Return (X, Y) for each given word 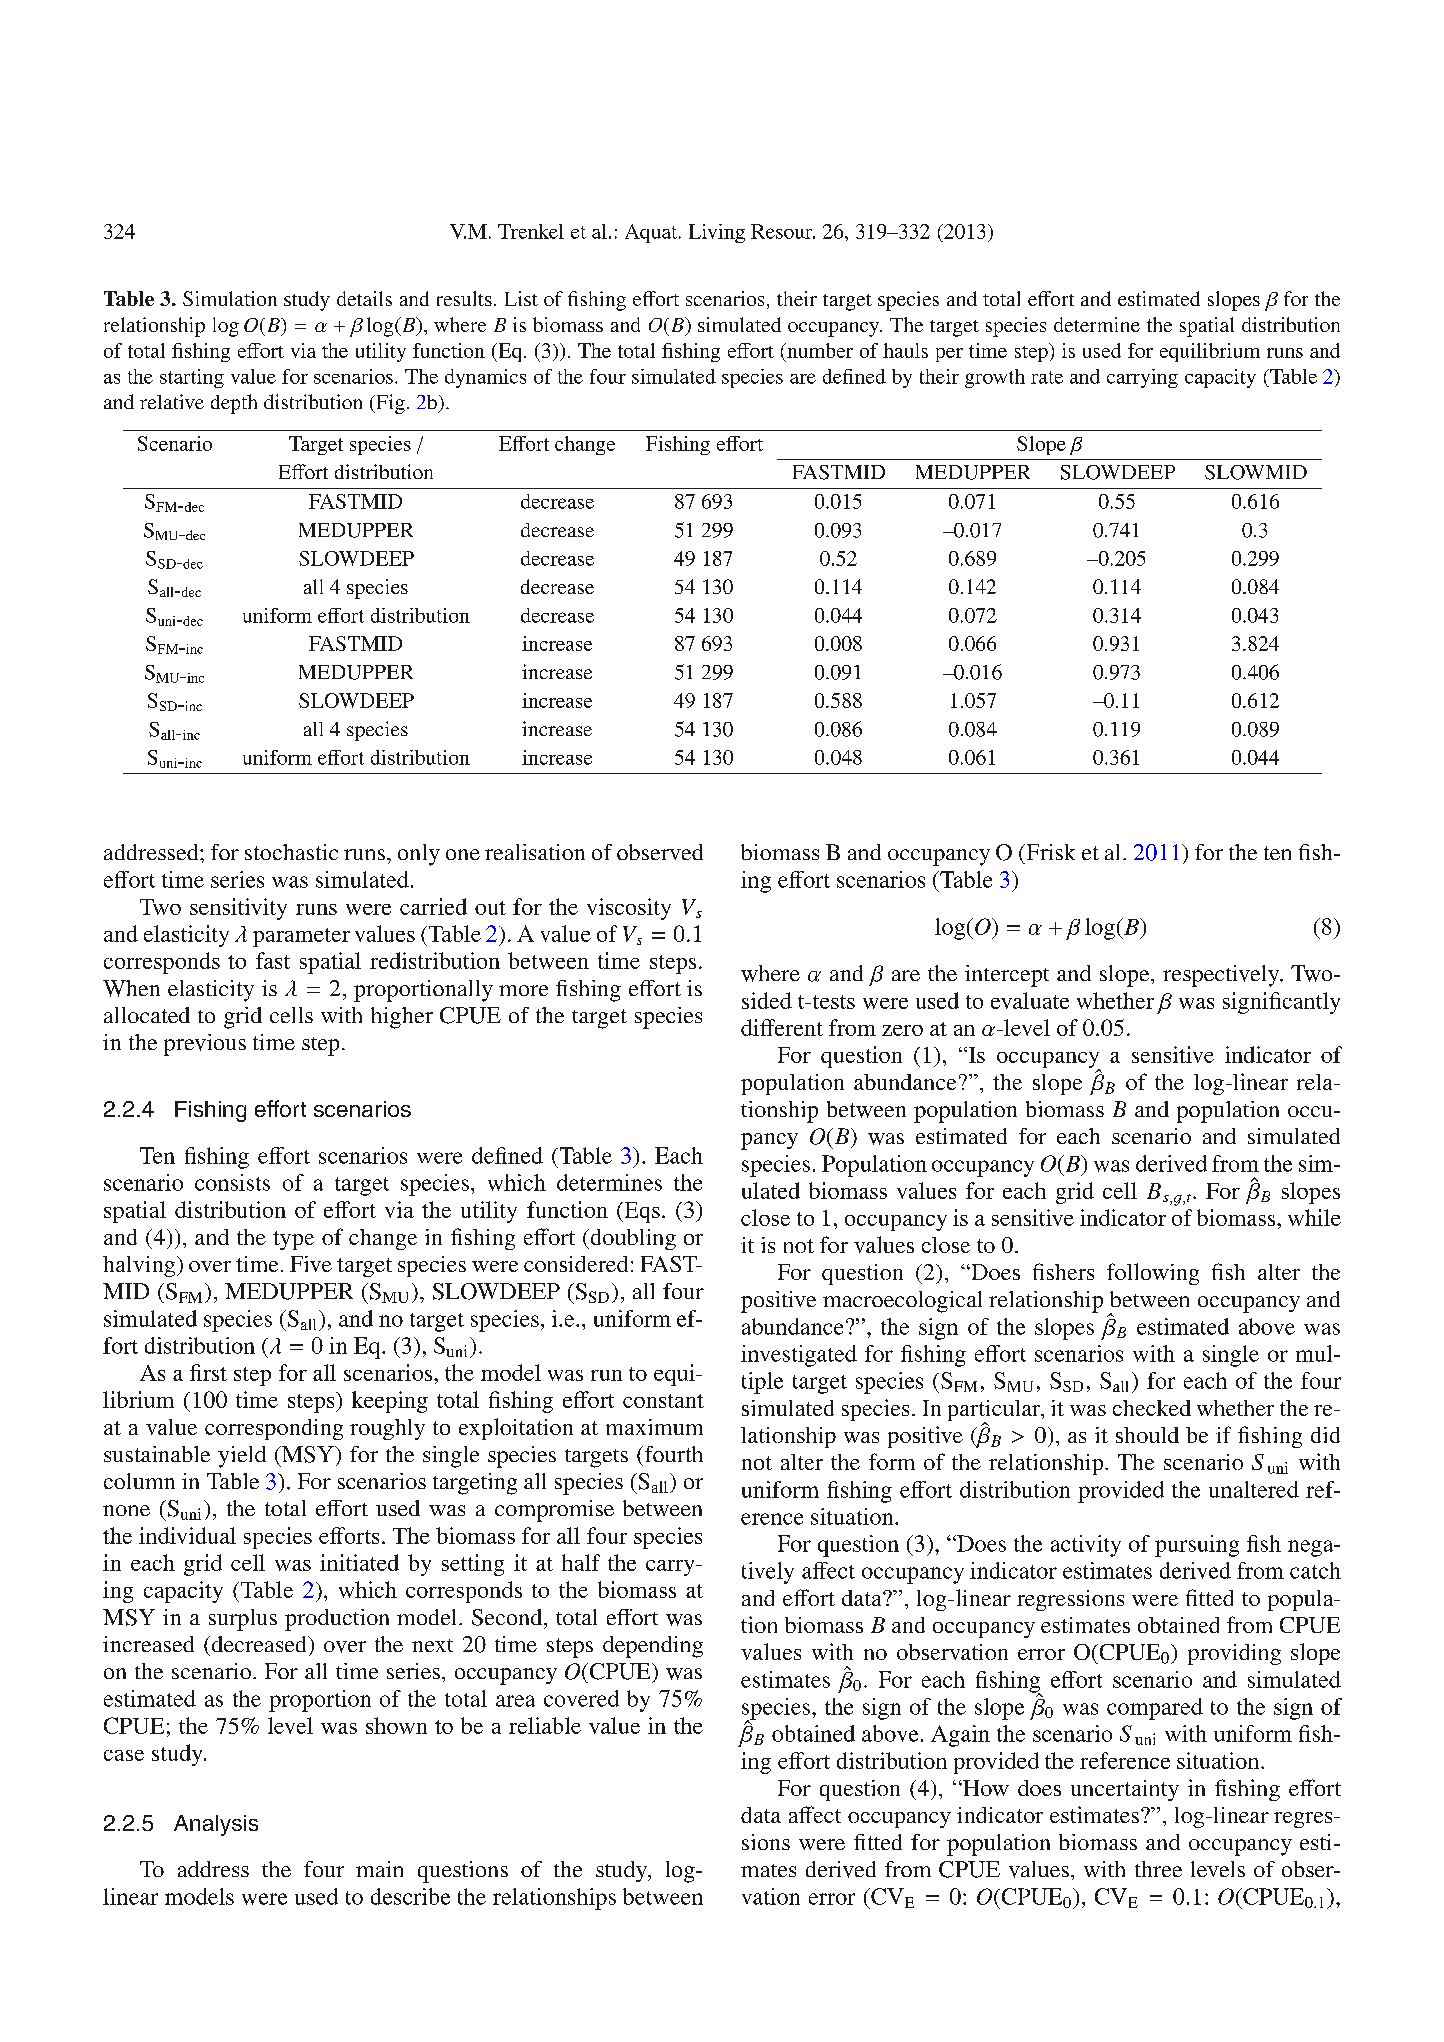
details (364, 298)
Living (717, 233)
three (1158, 1869)
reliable (545, 1725)
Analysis (216, 1825)
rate (1047, 377)
